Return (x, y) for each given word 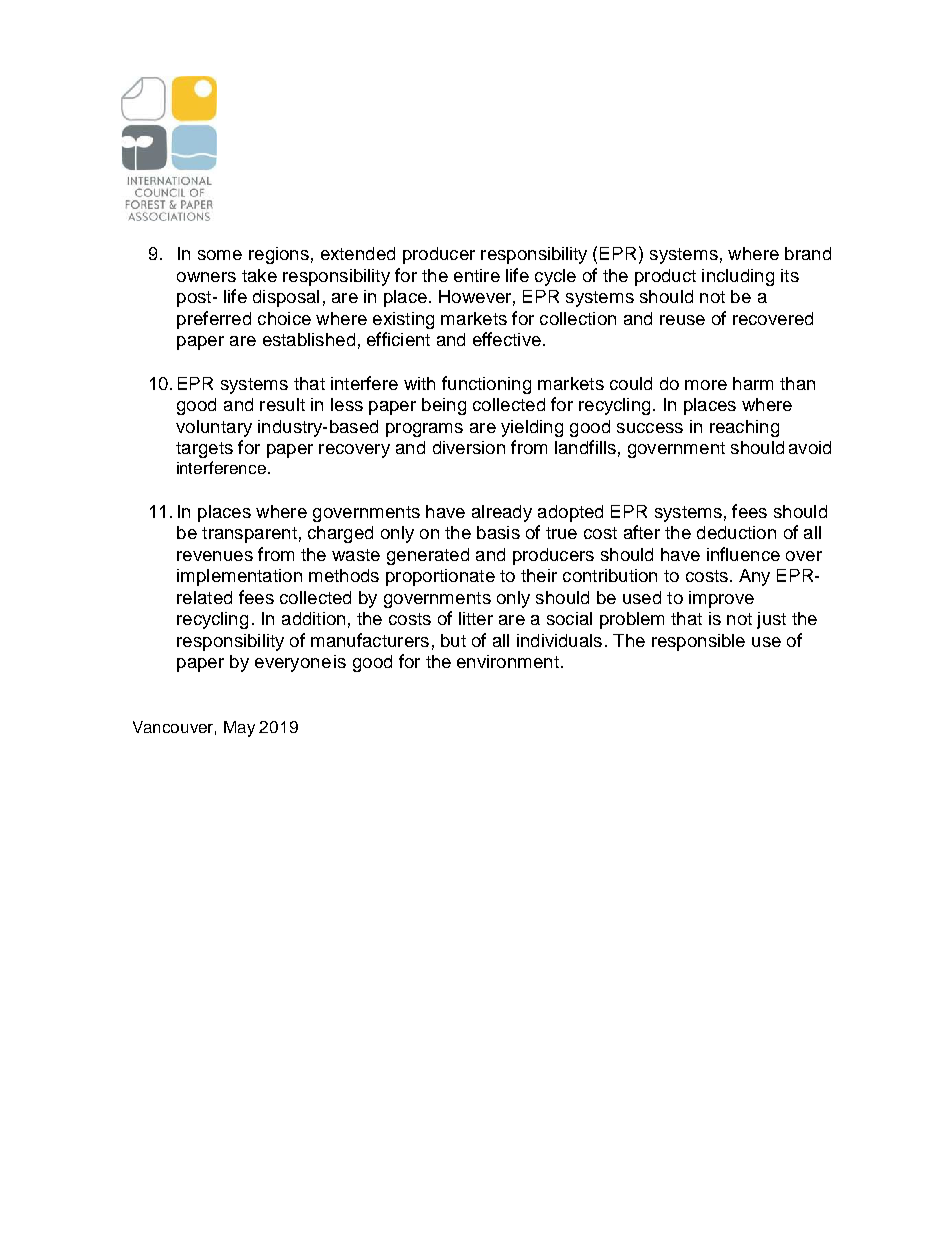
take (259, 275)
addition (313, 618)
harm (753, 383)
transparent (249, 535)
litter (476, 618)
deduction (736, 532)
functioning (486, 385)
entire (477, 275)
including (738, 277)
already (502, 513)
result (282, 404)
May (239, 729)
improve (721, 599)
